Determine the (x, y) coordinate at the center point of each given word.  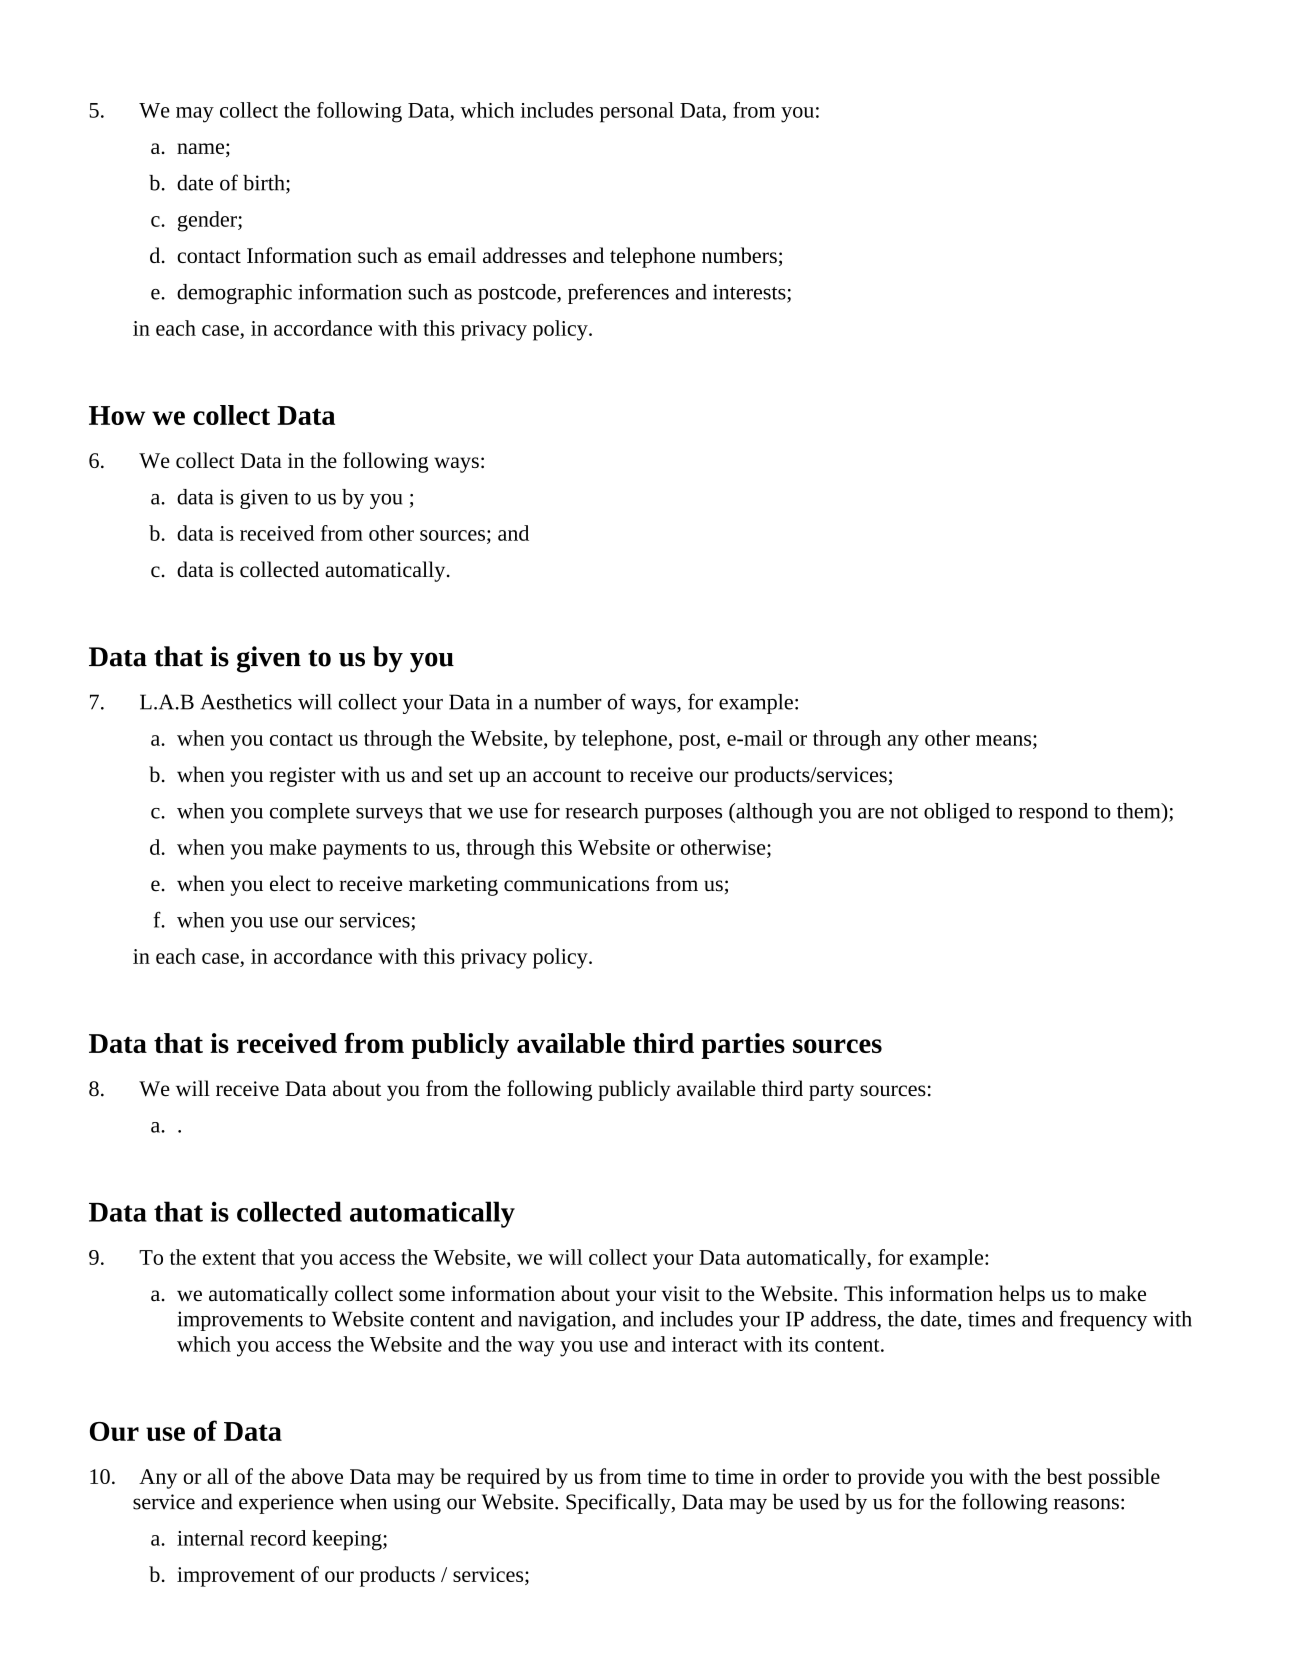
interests (750, 293)
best (1064, 1476)
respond (1053, 813)
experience (286, 1504)
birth (265, 184)
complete (310, 813)
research (601, 811)
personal (637, 112)
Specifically (619, 1503)
